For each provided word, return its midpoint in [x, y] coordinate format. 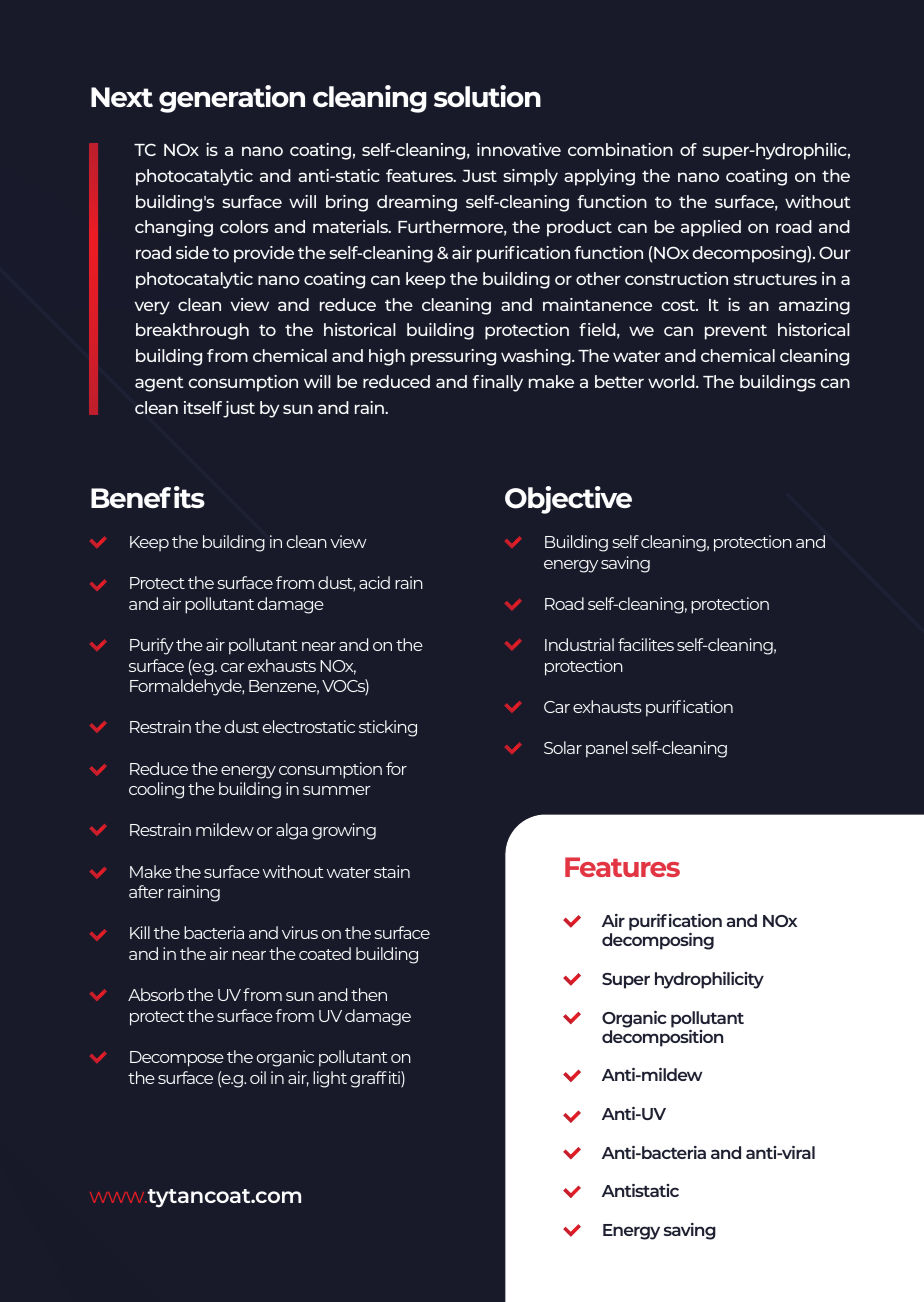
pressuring [453, 357]
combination [620, 149]
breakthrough [192, 331]
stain [392, 871]
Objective [568, 500]
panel [606, 749]
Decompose [177, 1059]
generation [232, 99]
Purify [152, 646]
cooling [156, 790]
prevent [736, 332]
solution [487, 96]
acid [374, 582]
